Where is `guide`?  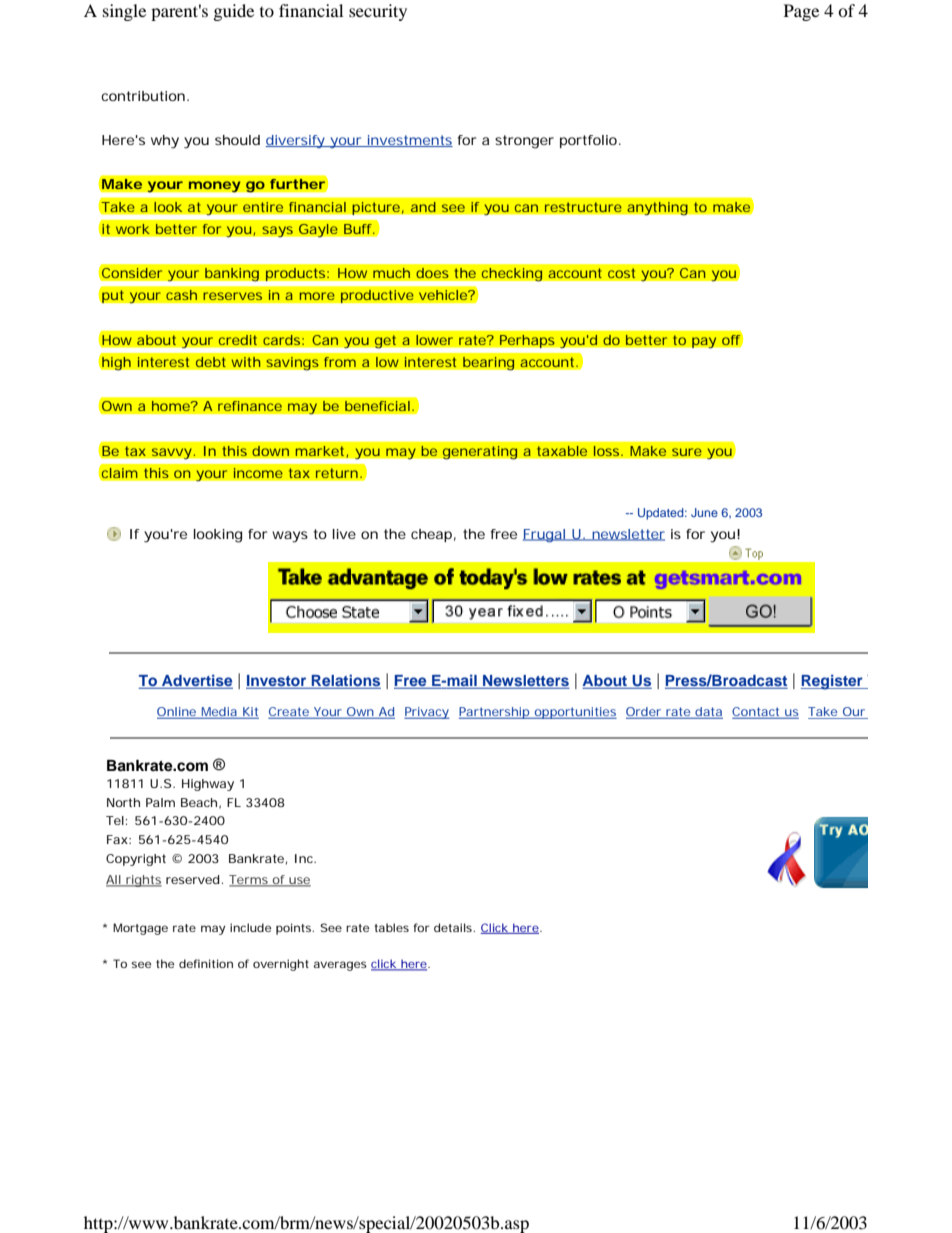 guide is located at coordinates (234, 12).
